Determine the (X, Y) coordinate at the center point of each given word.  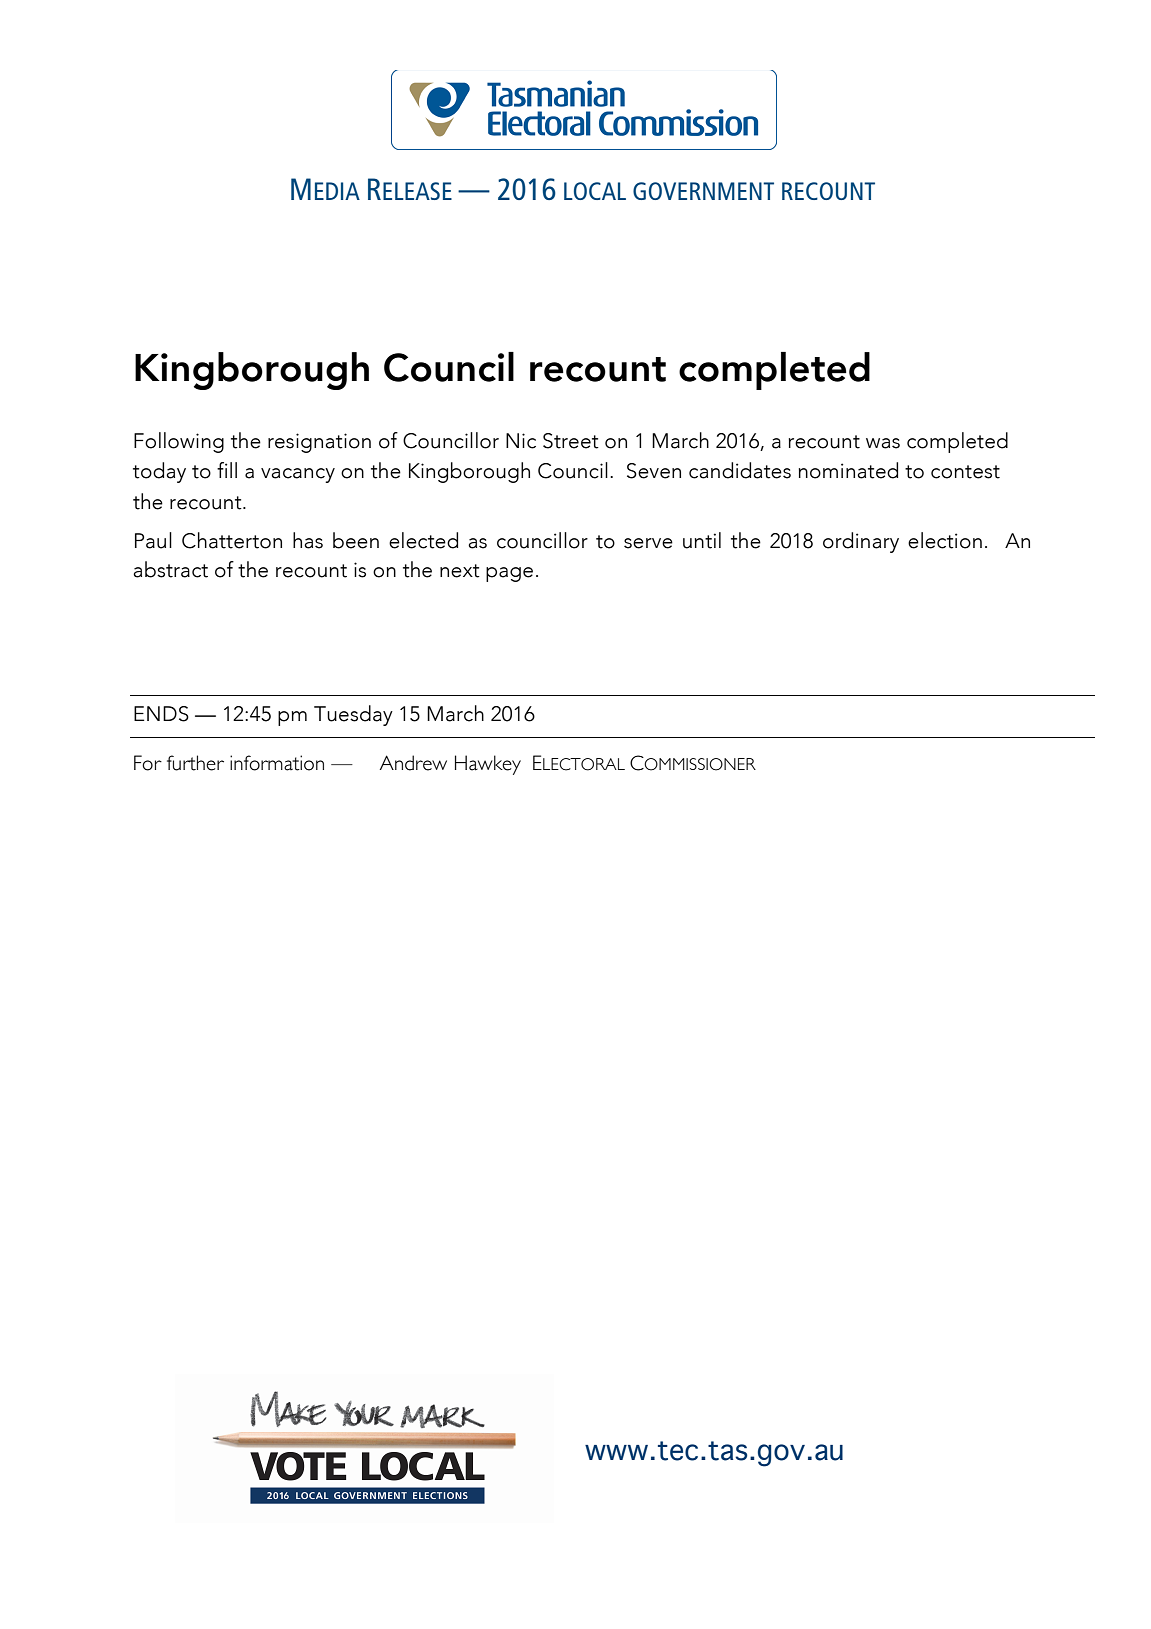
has (308, 540)
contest (965, 472)
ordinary (861, 542)
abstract (170, 569)
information (277, 763)
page (509, 574)
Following (179, 442)
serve (648, 543)
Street (571, 441)
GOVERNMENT (703, 191)
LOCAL (595, 191)
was (883, 443)
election (945, 540)
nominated (848, 470)
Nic (521, 441)
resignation (319, 443)
